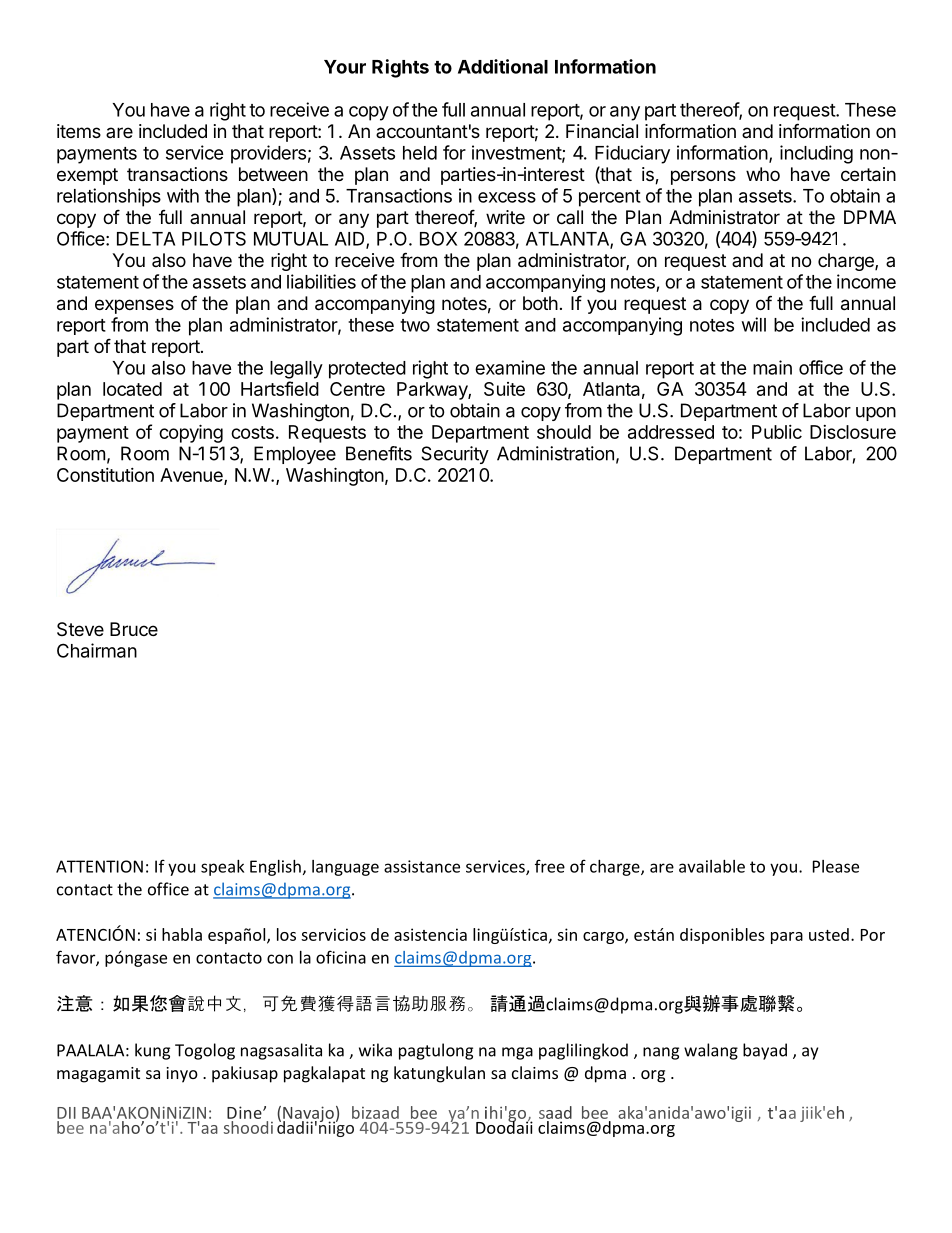 Image resolution: width=952 pixels, height=1233 pixels. What do you see at coordinates (97, 650) in the screenshot?
I see `Chairman` at bounding box center [97, 650].
